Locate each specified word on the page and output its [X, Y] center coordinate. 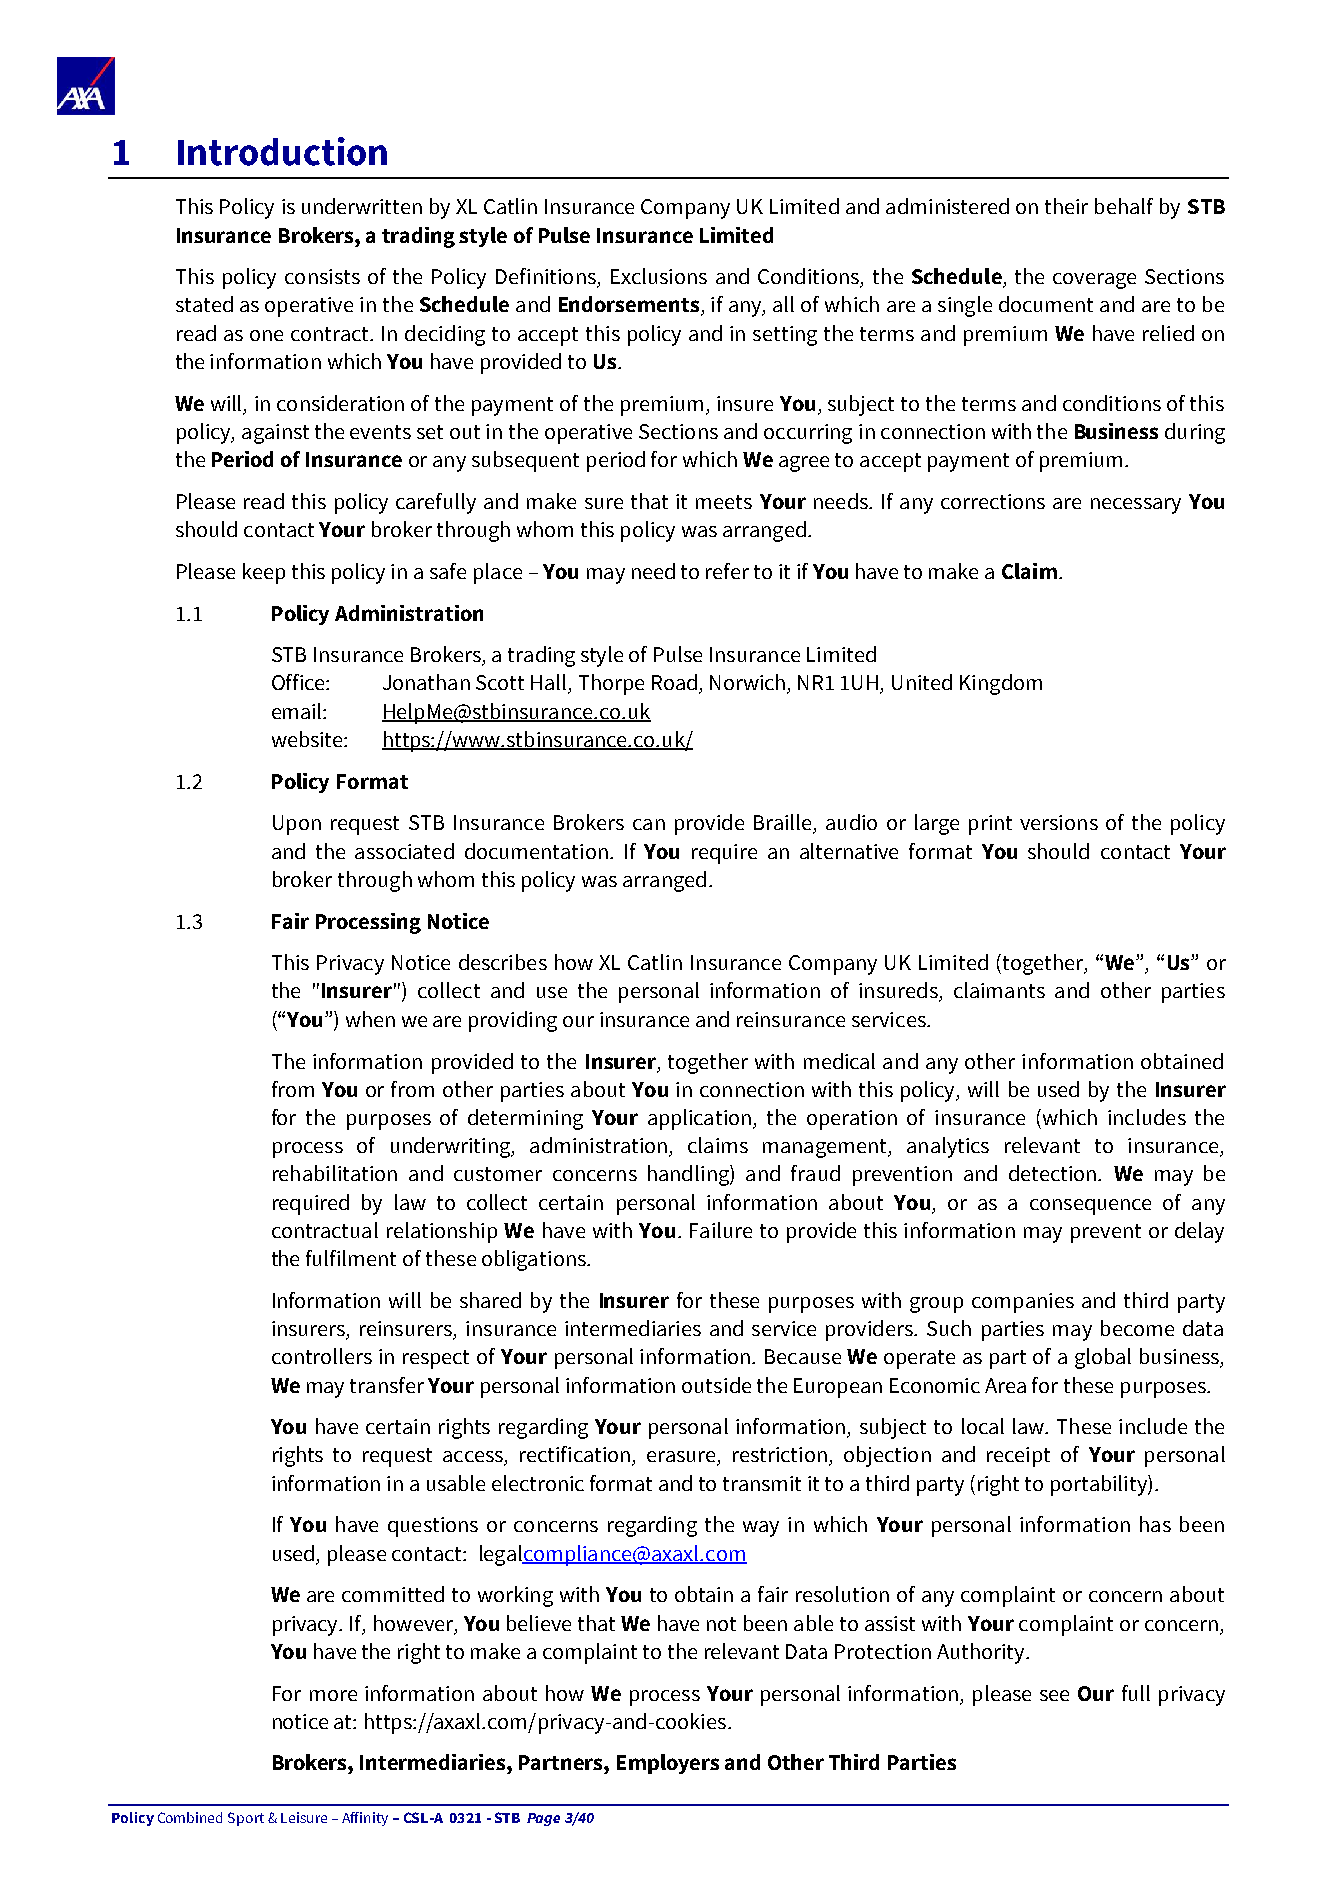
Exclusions [659, 276]
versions [1059, 822]
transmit [762, 1483]
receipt [1018, 1457]
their [1066, 206]
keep [264, 573]
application [701, 1119]
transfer [387, 1385]
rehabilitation [335, 1173]
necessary [1136, 506]
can [649, 824]
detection [1054, 1173]
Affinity [365, 1819]
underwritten [362, 206]
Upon [297, 825]
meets [724, 502]
